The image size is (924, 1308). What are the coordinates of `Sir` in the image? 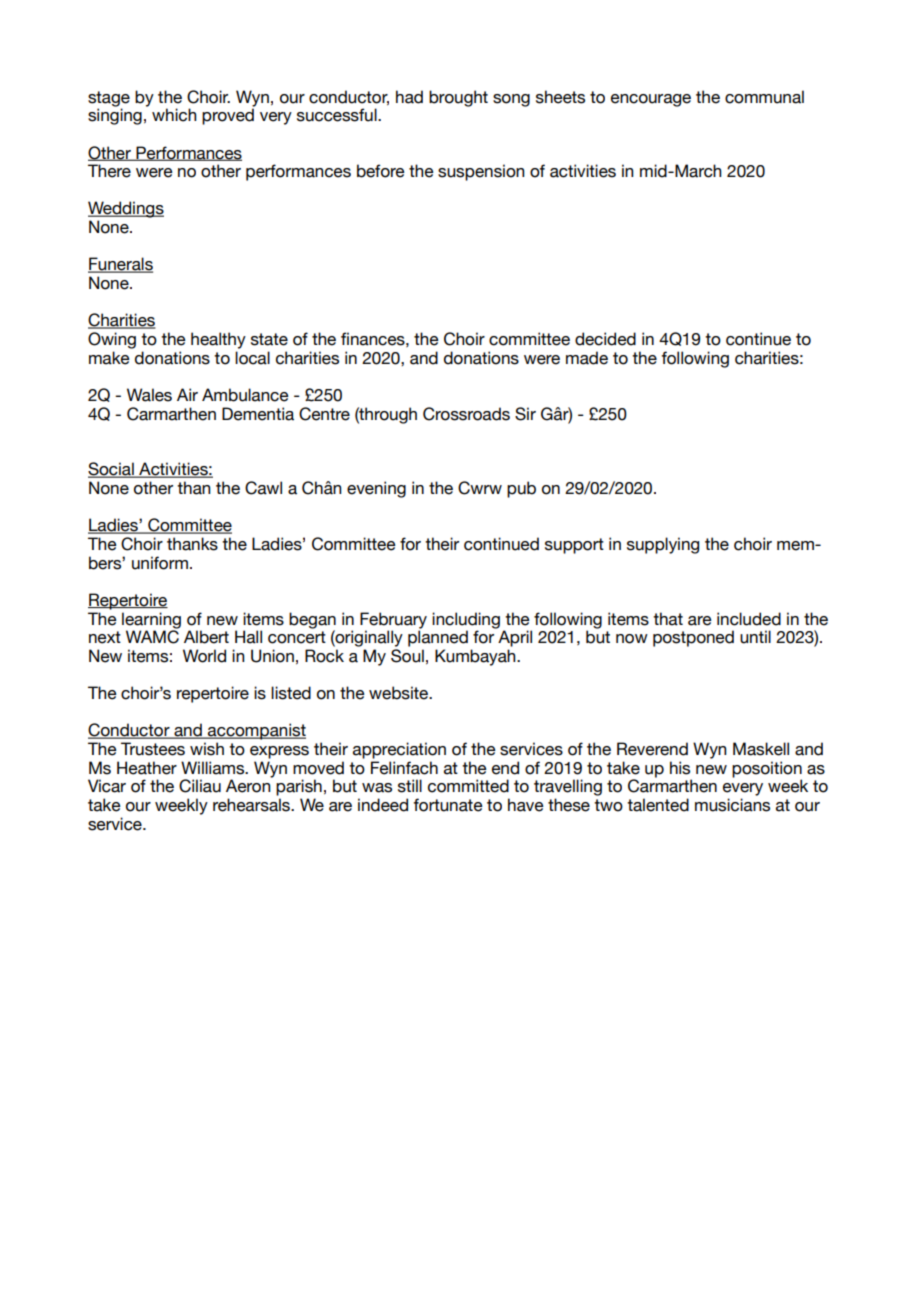 It's located at (525, 414).
